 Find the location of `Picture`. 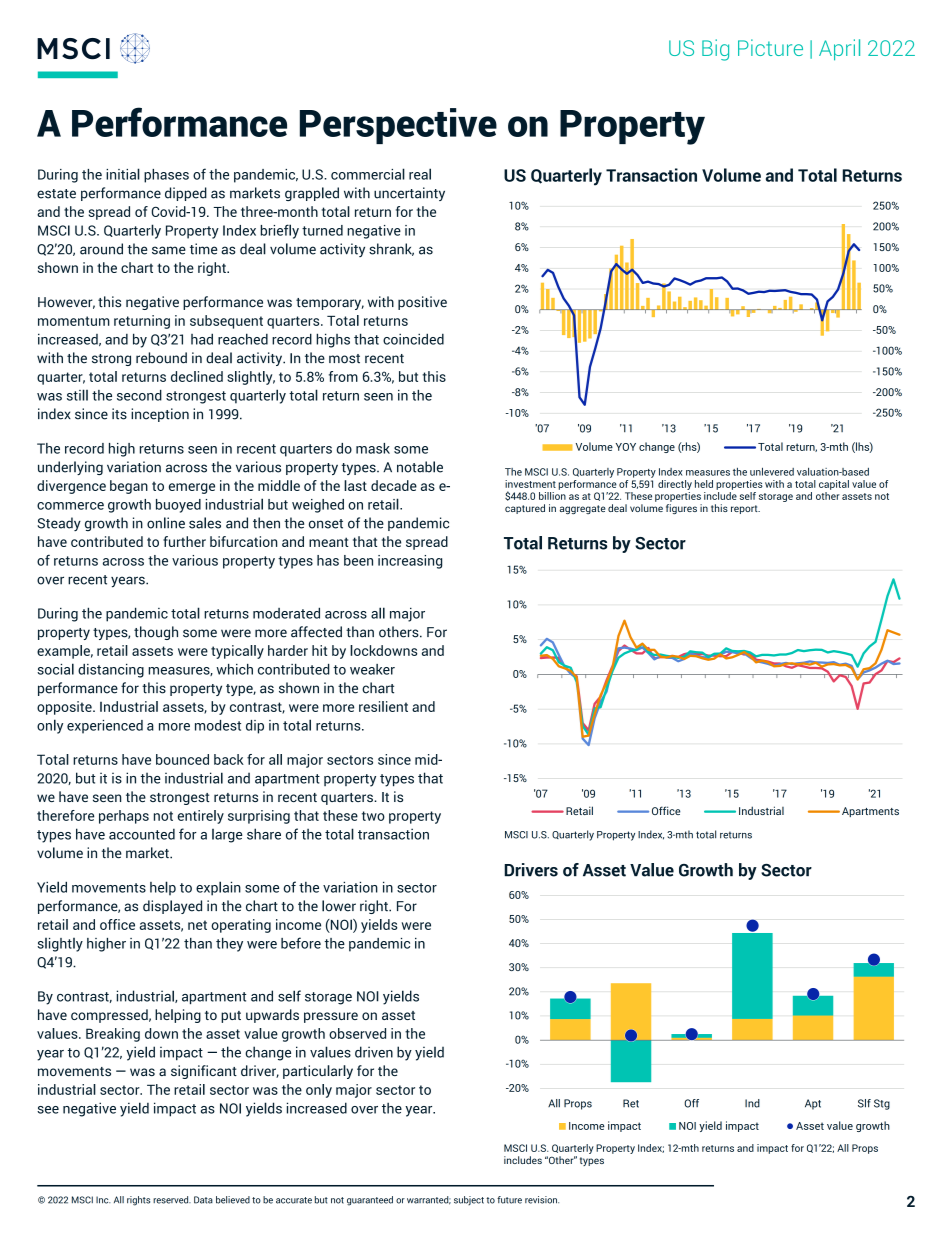

Picture is located at coordinates (770, 47).
